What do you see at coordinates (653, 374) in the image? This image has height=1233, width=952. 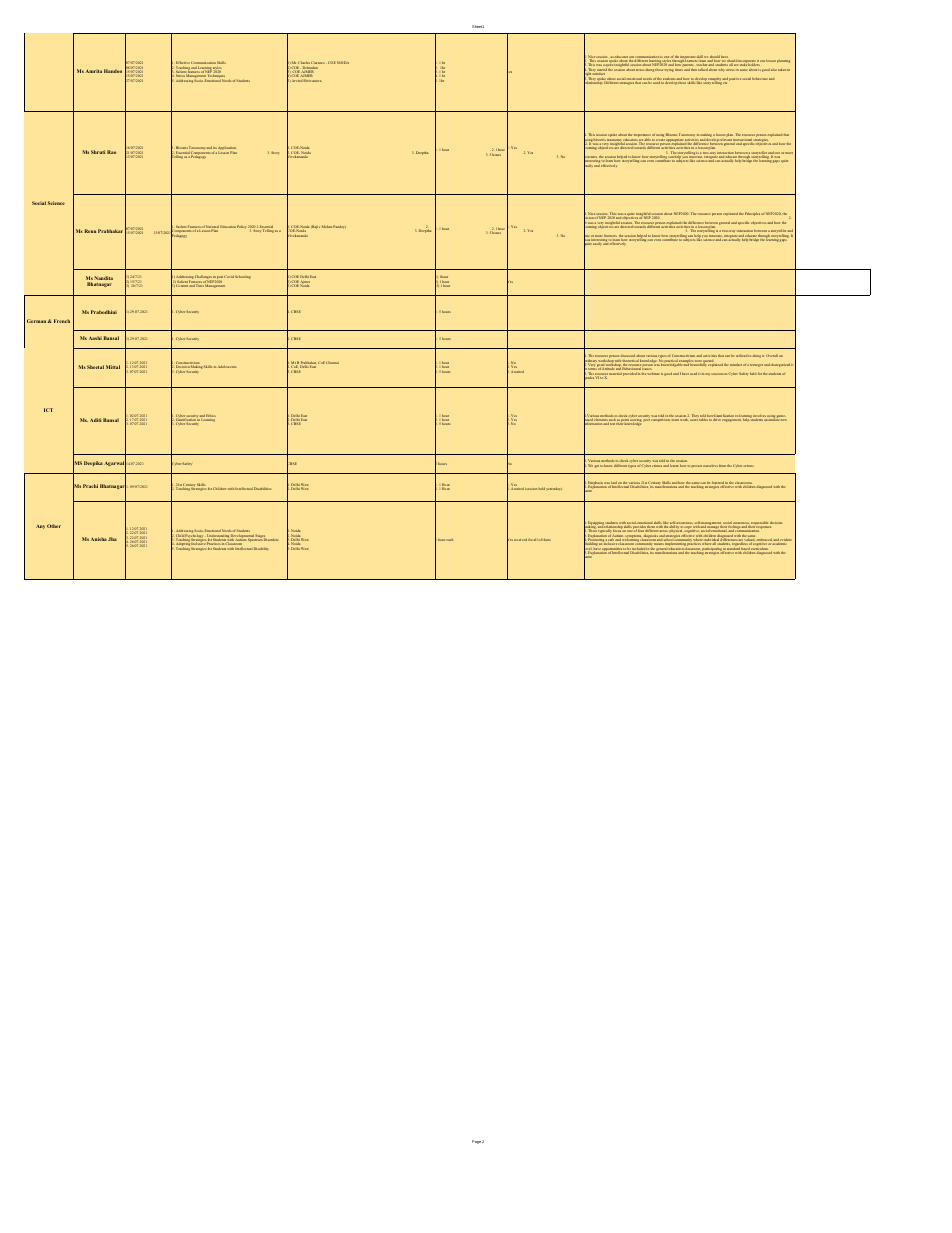 I see `webinar` at bounding box center [653, 374].
